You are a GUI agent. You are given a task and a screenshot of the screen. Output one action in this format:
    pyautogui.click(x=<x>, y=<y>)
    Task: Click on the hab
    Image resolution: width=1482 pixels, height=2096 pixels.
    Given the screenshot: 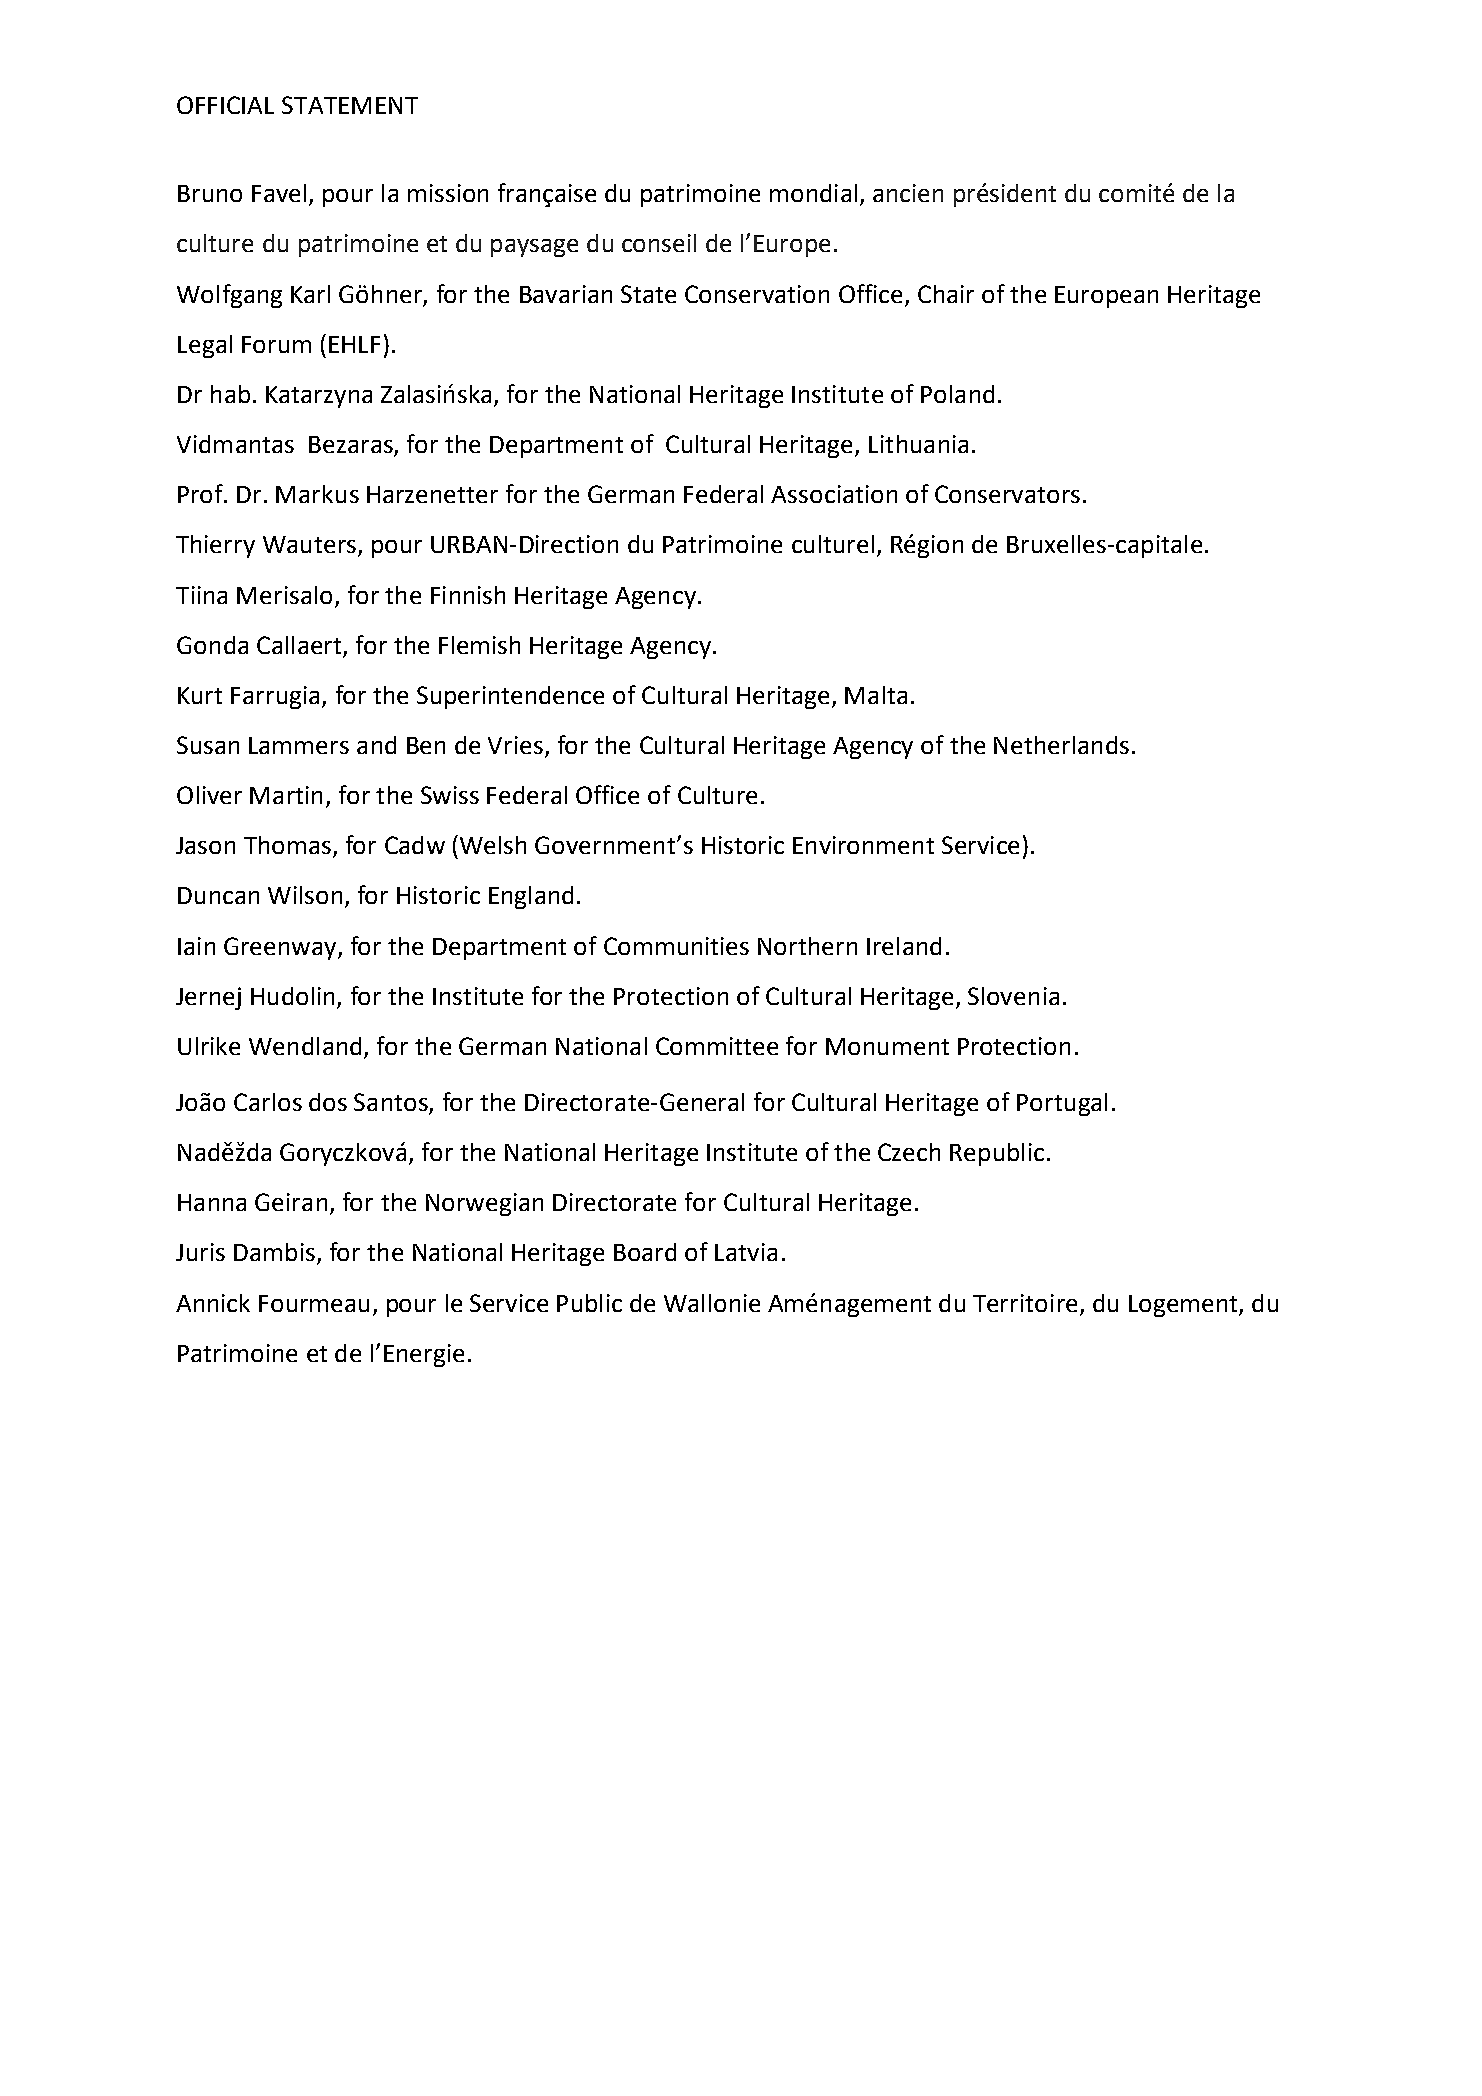 What is the action you would take?
    pyautogui.click(x=230, y=394)
